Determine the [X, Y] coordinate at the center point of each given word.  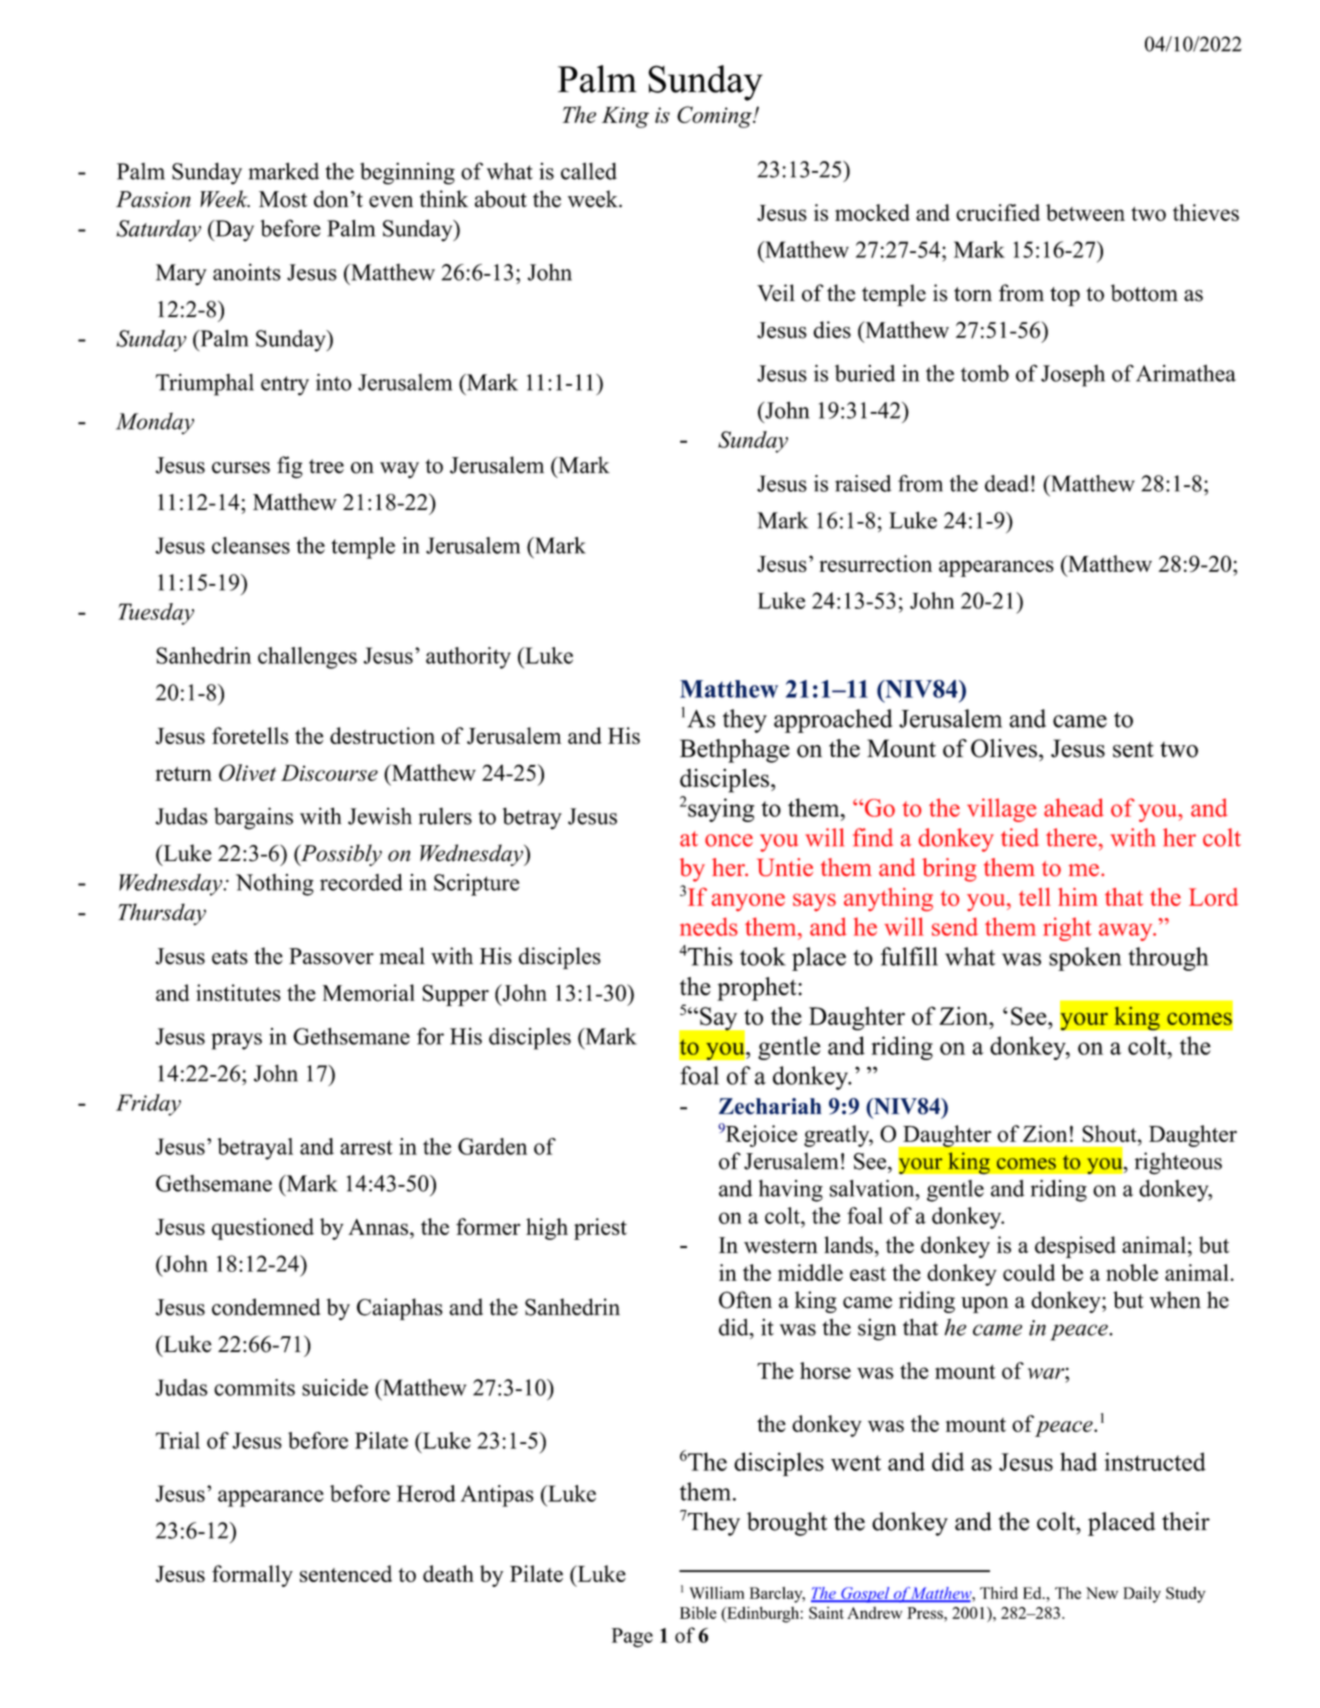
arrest [366, 1147]
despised [1075, 1247]
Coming [715, 117]
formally [252, 1576]
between [1085, 212]
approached [833, 721]
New [1102, 1593]
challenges [307, 658]
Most [283, 199]
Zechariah [770, 1106]
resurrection [875, 563]
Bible [698, 1612]
